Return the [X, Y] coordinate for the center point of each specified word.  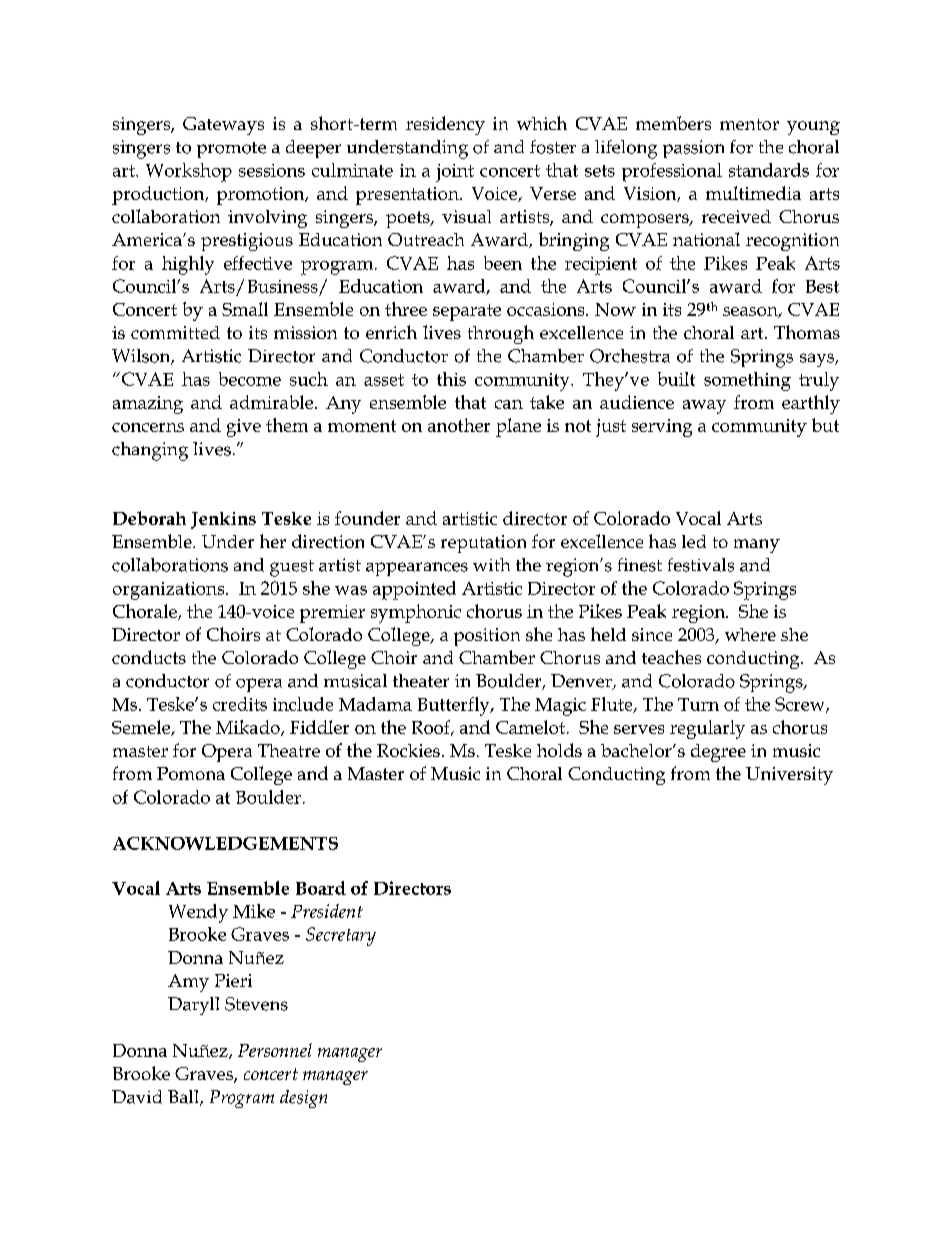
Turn [698, 704]
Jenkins [223, 520]
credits [240, 704]
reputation [483, 544]
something [747, 381]
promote [231, 150]
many [757, 546]
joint [455, 173]
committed [175, 332]
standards [769, 170]
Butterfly [455, 706]
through [501, 334]
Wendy [198, 913]
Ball [184, 1098]
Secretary [341, 936]
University [789, 776]
